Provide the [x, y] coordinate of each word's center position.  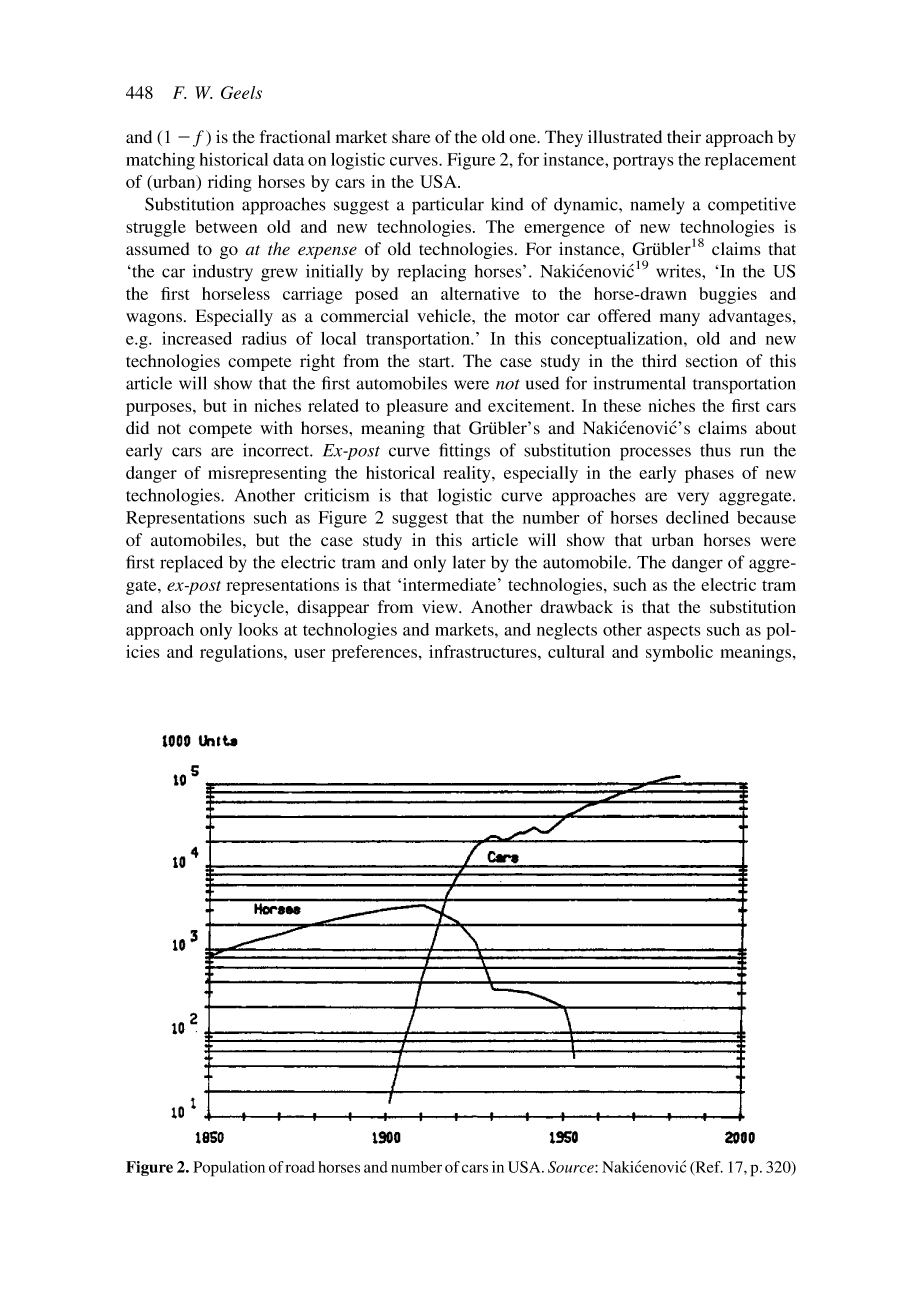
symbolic [679, 653]
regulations [242, 653]
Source [572, 1167]
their [684, 136]
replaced [191, 564]
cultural [576, 651]
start [436, 361]
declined [697, 517]
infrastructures [484, 651]
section [712, 361]
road [300, 1167]
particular [448, 206]
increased [197, 338]
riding [230, 183]
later [469, 562]
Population [229, 1169]
